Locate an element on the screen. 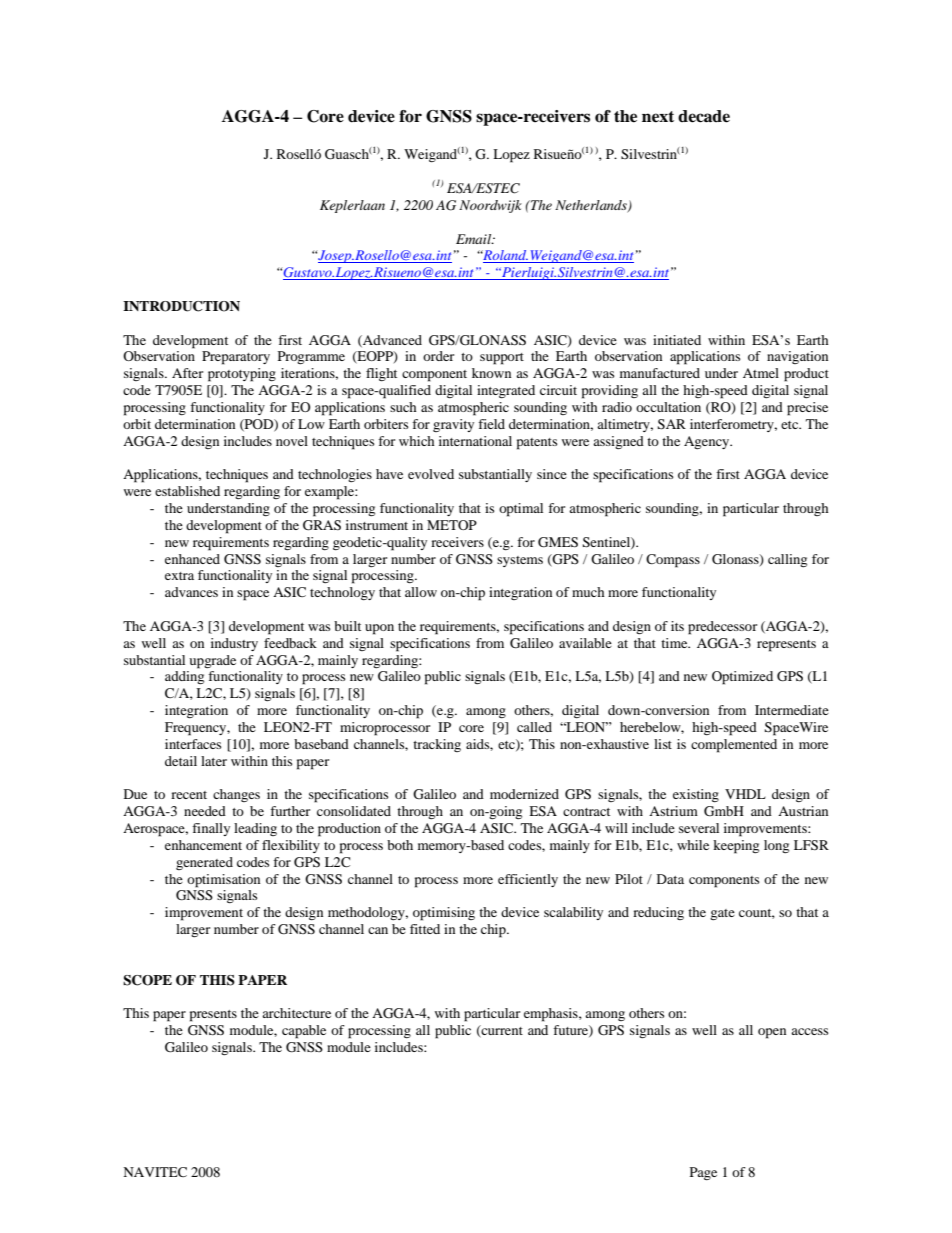 The width and height of the screenshot is (952, 1233). established is located at coordinates (187, 491).
